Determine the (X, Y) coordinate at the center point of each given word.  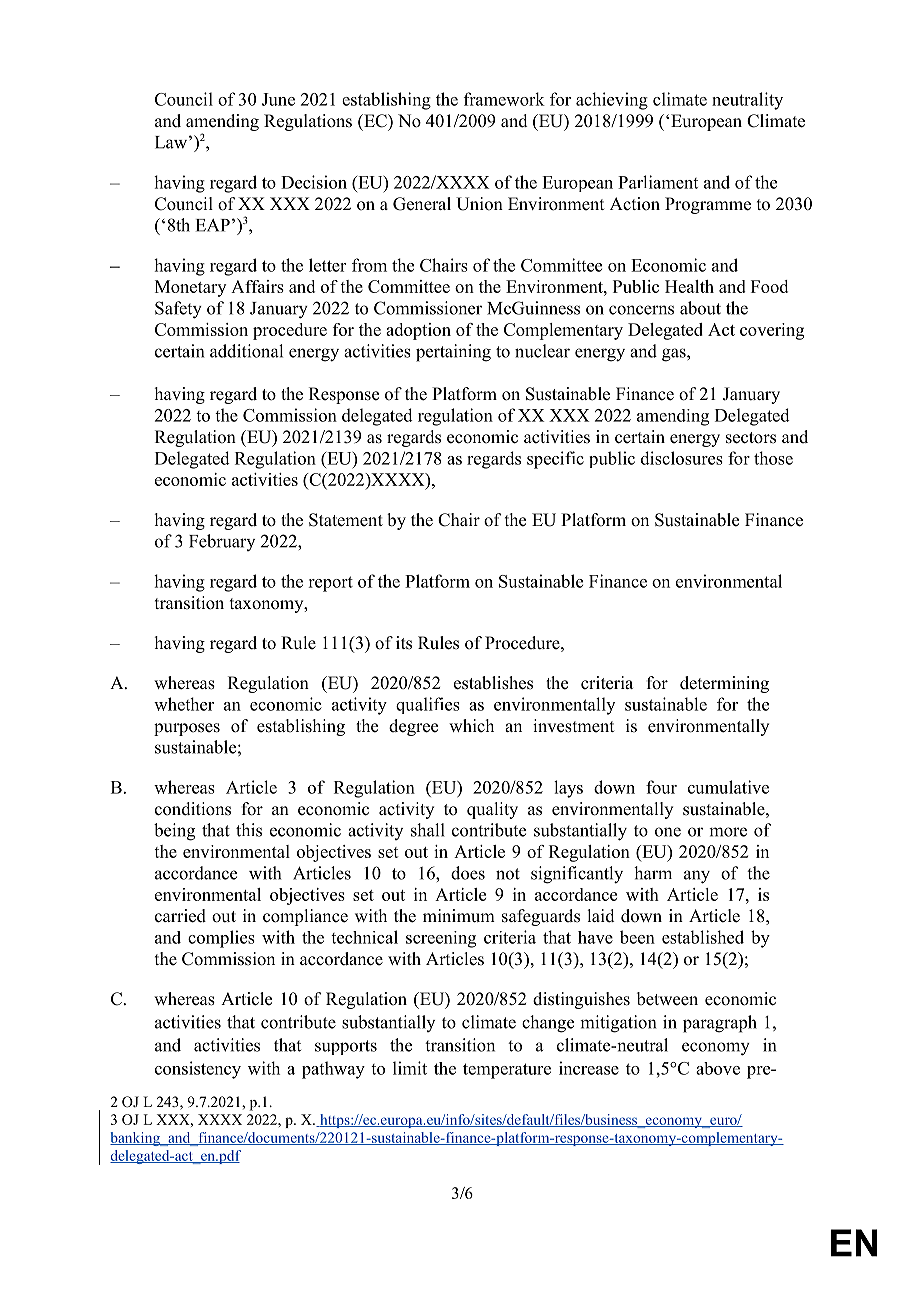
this (249, 830)
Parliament (658, 182)
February (222, 542)
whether (184, 704)
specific (555, 460)
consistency (198, 1070)
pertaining (453, 353)
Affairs (257, 286)
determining (724, 684)
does (468, 873)
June (278, 99)
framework (504, 99)
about (700, 308)
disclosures (682, 458)
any (697, 877)
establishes (493, 683)
